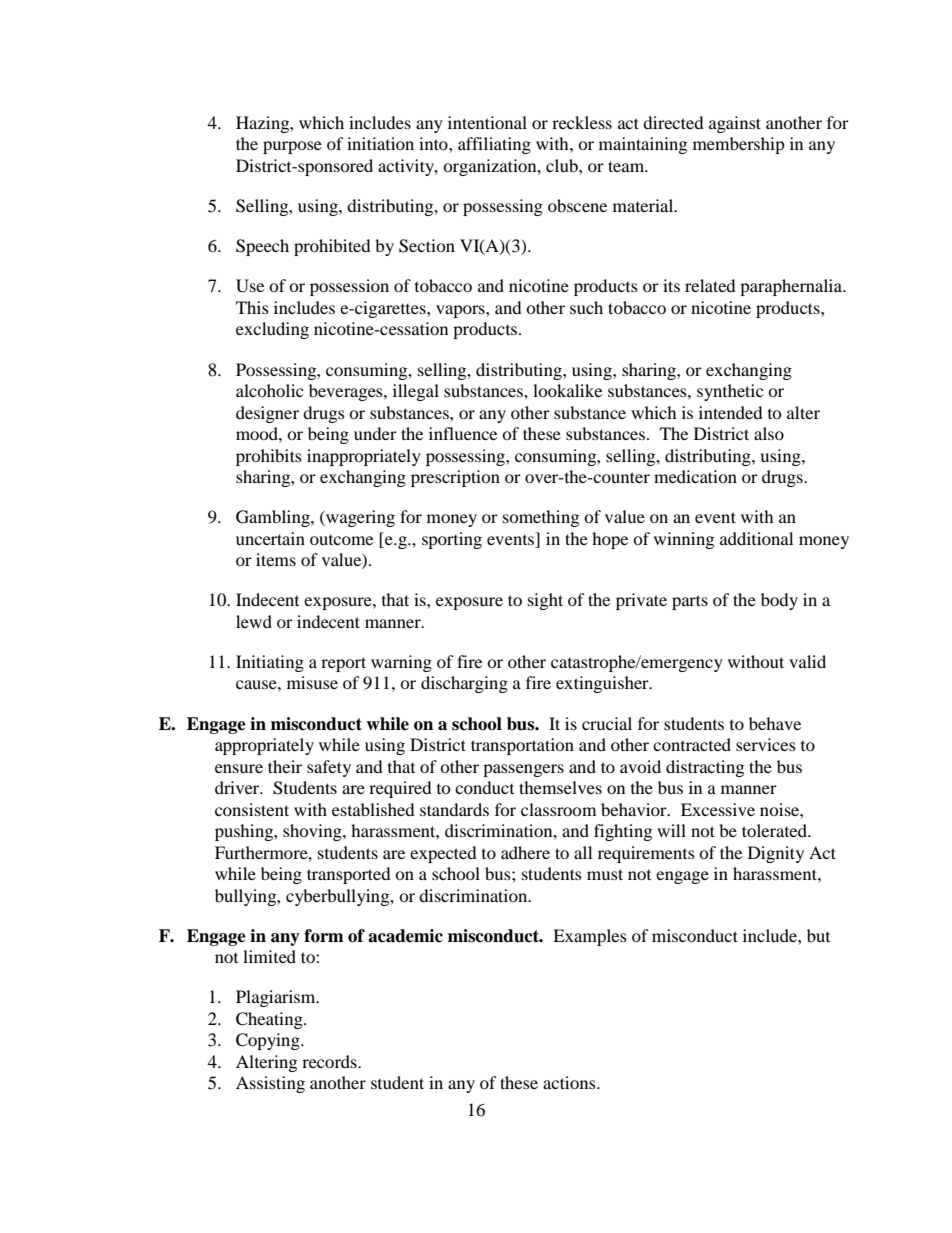  I want to click on their, so click(285, 766).
